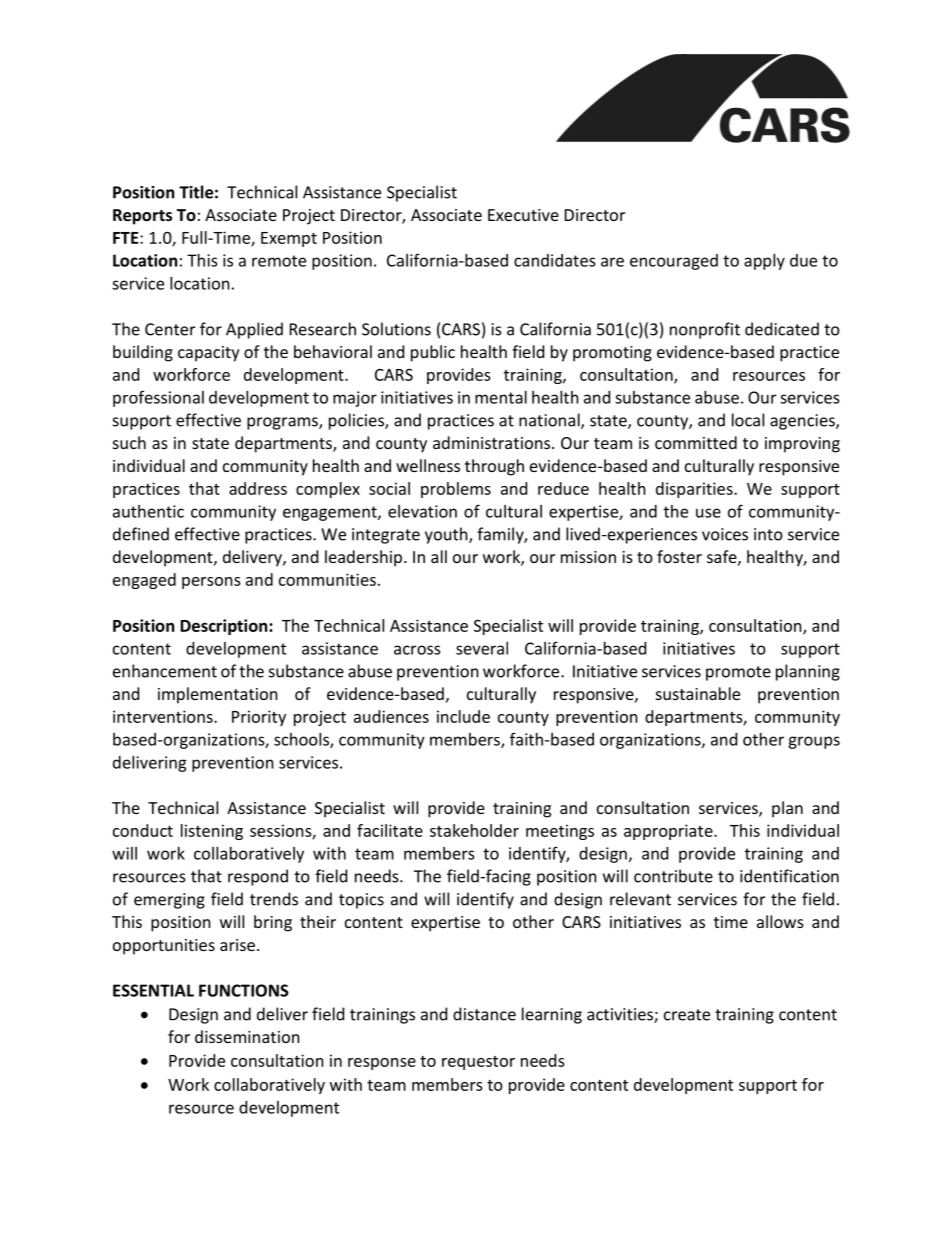 Image resolution: width=952 pixels, height=1233 pixels. What do you see at coordinates (478, 1063) in the screenshot?
I see `requestor` at bounding box center [478, 1063].
